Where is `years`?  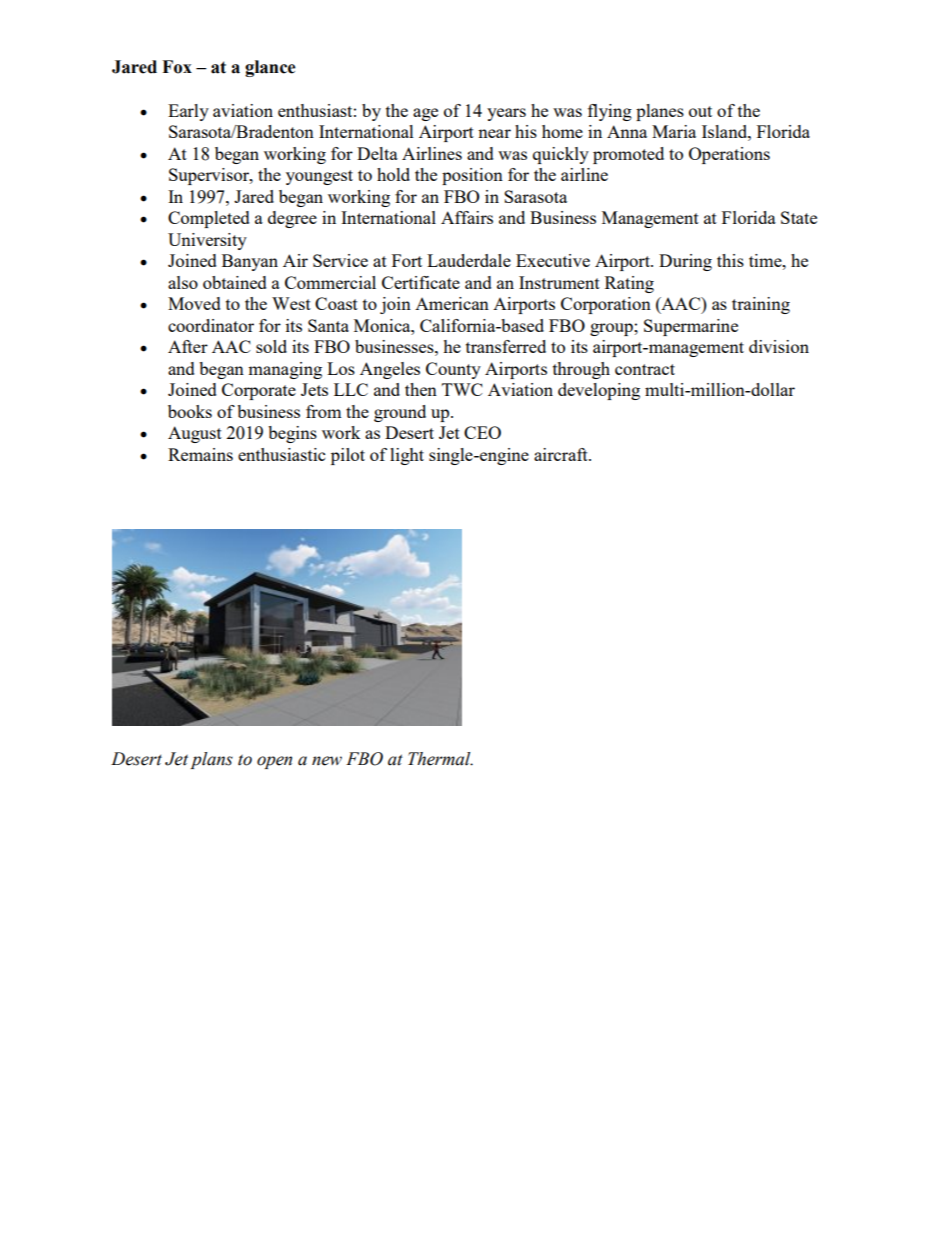 years is located at coordinates (506, 114).
